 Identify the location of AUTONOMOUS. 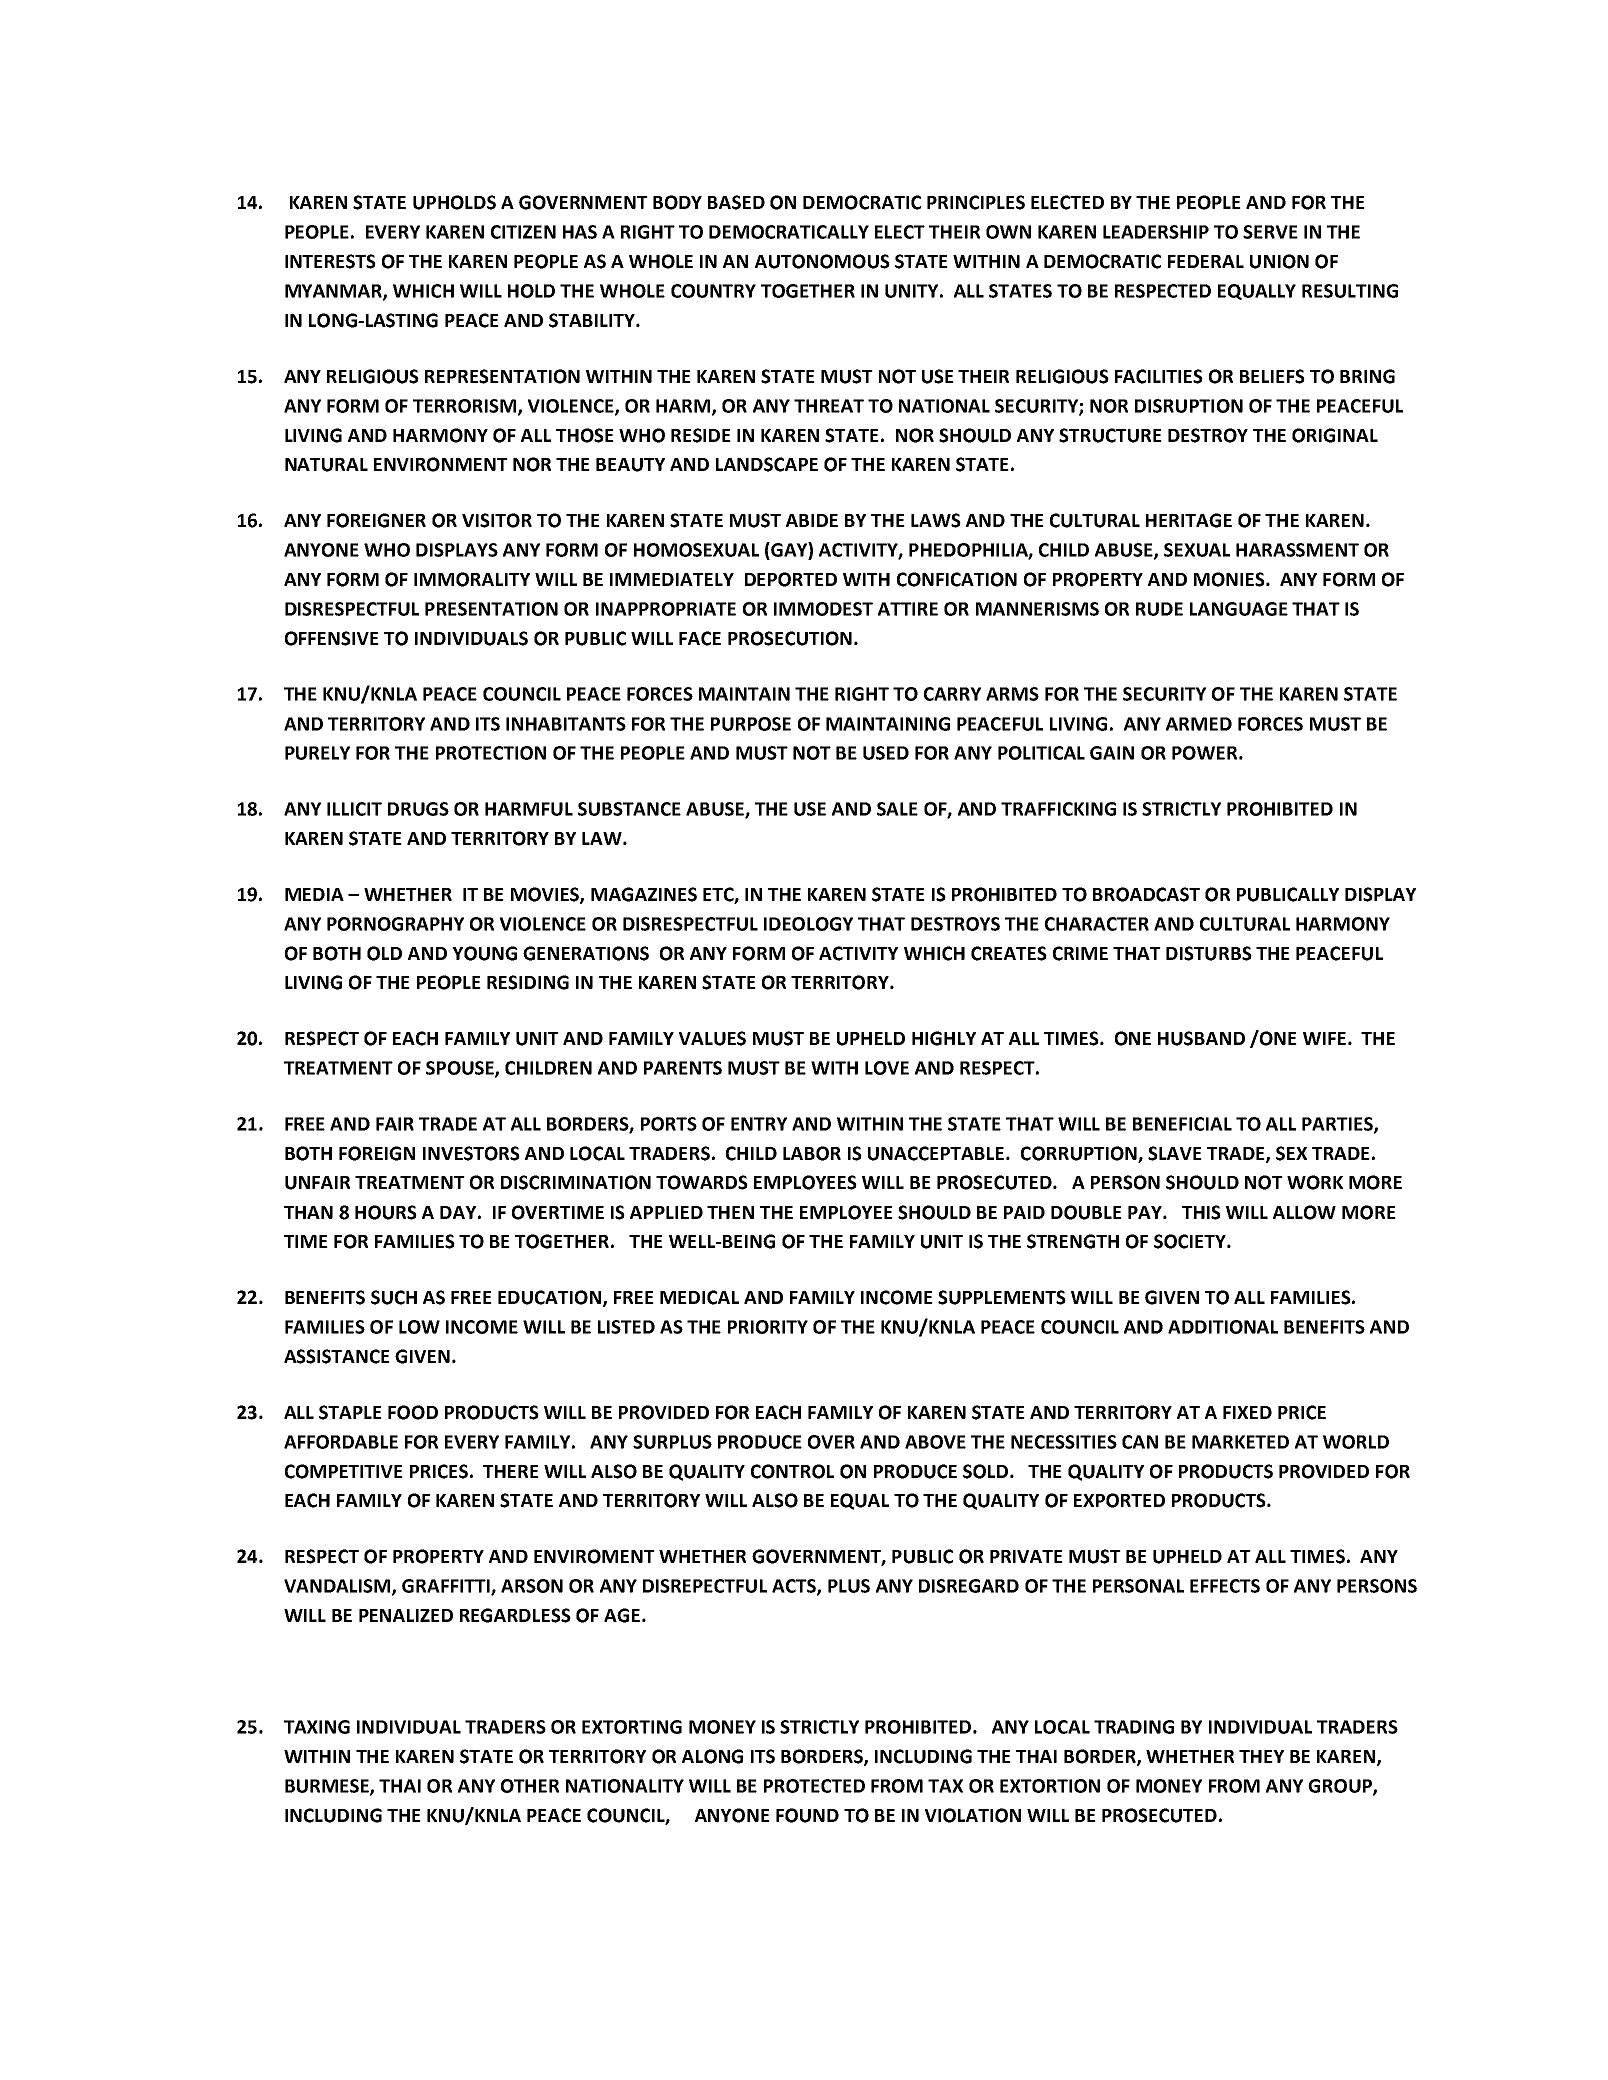
(822, 261).
